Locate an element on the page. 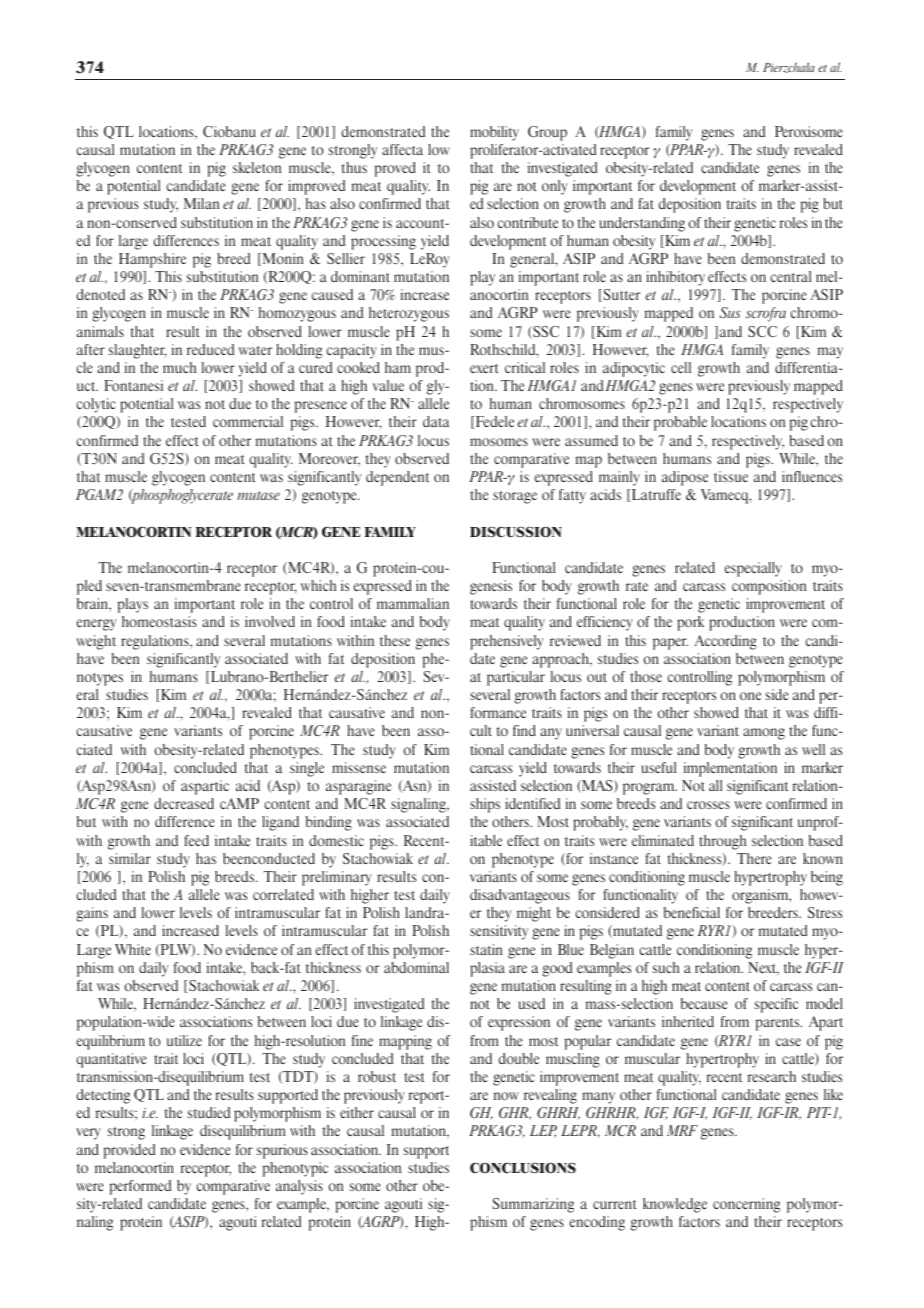 The width and height of the document is (924, 1308). There is located at coordinates (754, 858).
